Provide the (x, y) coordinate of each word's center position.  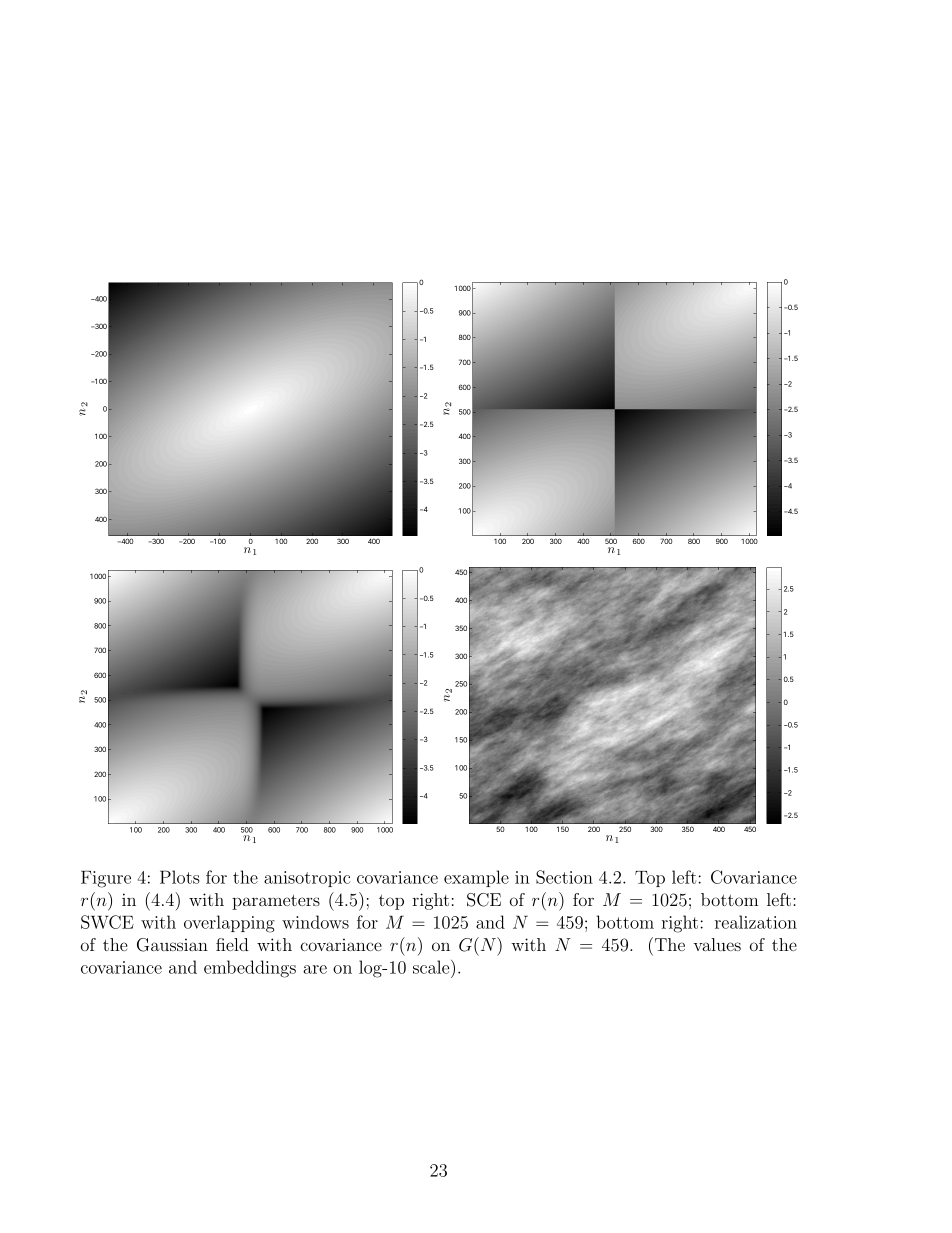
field (232, 944)
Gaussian (172, 945)
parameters (276, 902)
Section (564, 877)
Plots (180, 877)
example (476, 878)
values (717, 944)
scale (432, 967)
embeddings (250, 969)
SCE (484, 900)
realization (756, 922)
